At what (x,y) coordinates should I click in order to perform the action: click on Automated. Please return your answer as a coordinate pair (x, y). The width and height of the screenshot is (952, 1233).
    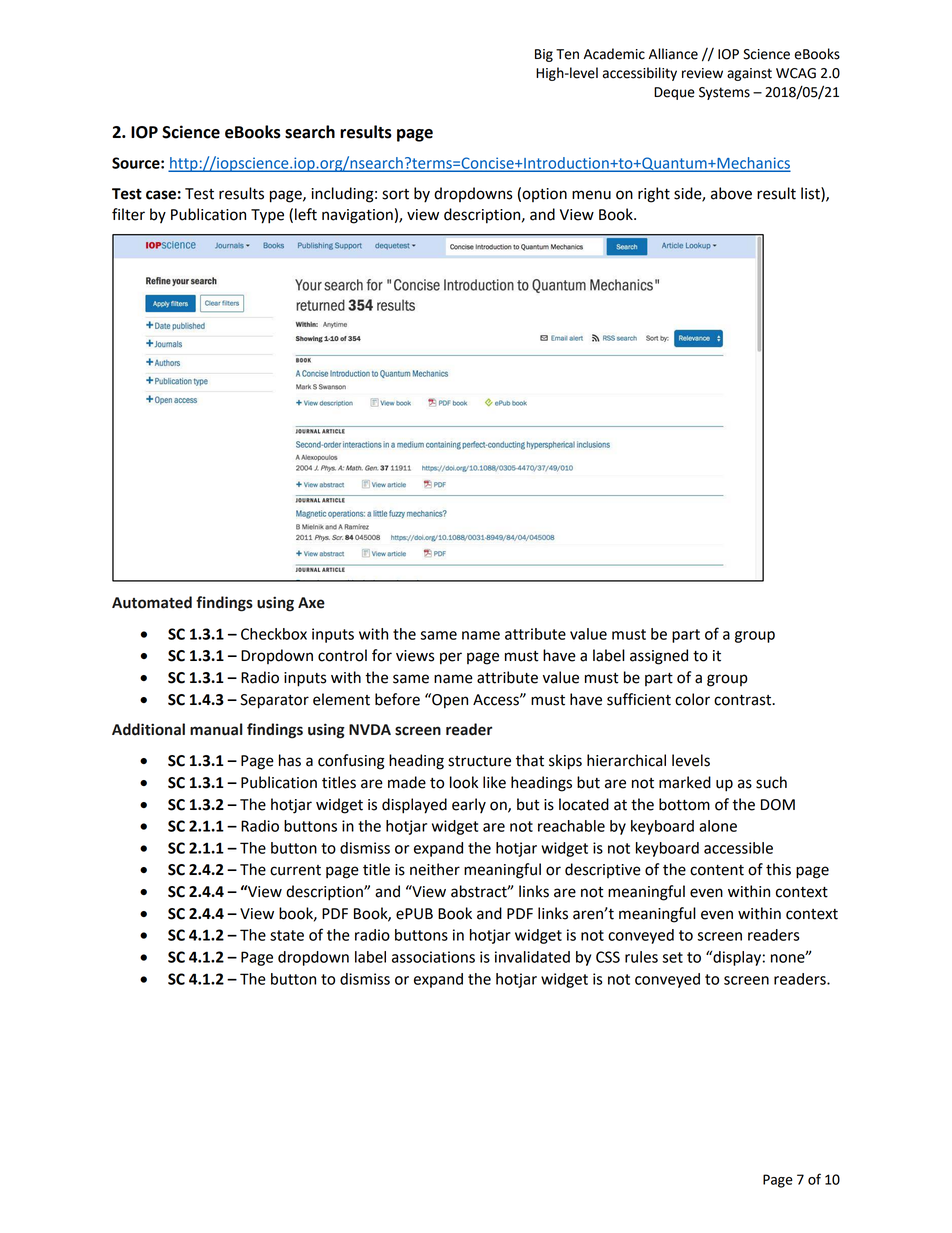
    Looking at the image, I should click on (152, 602).
